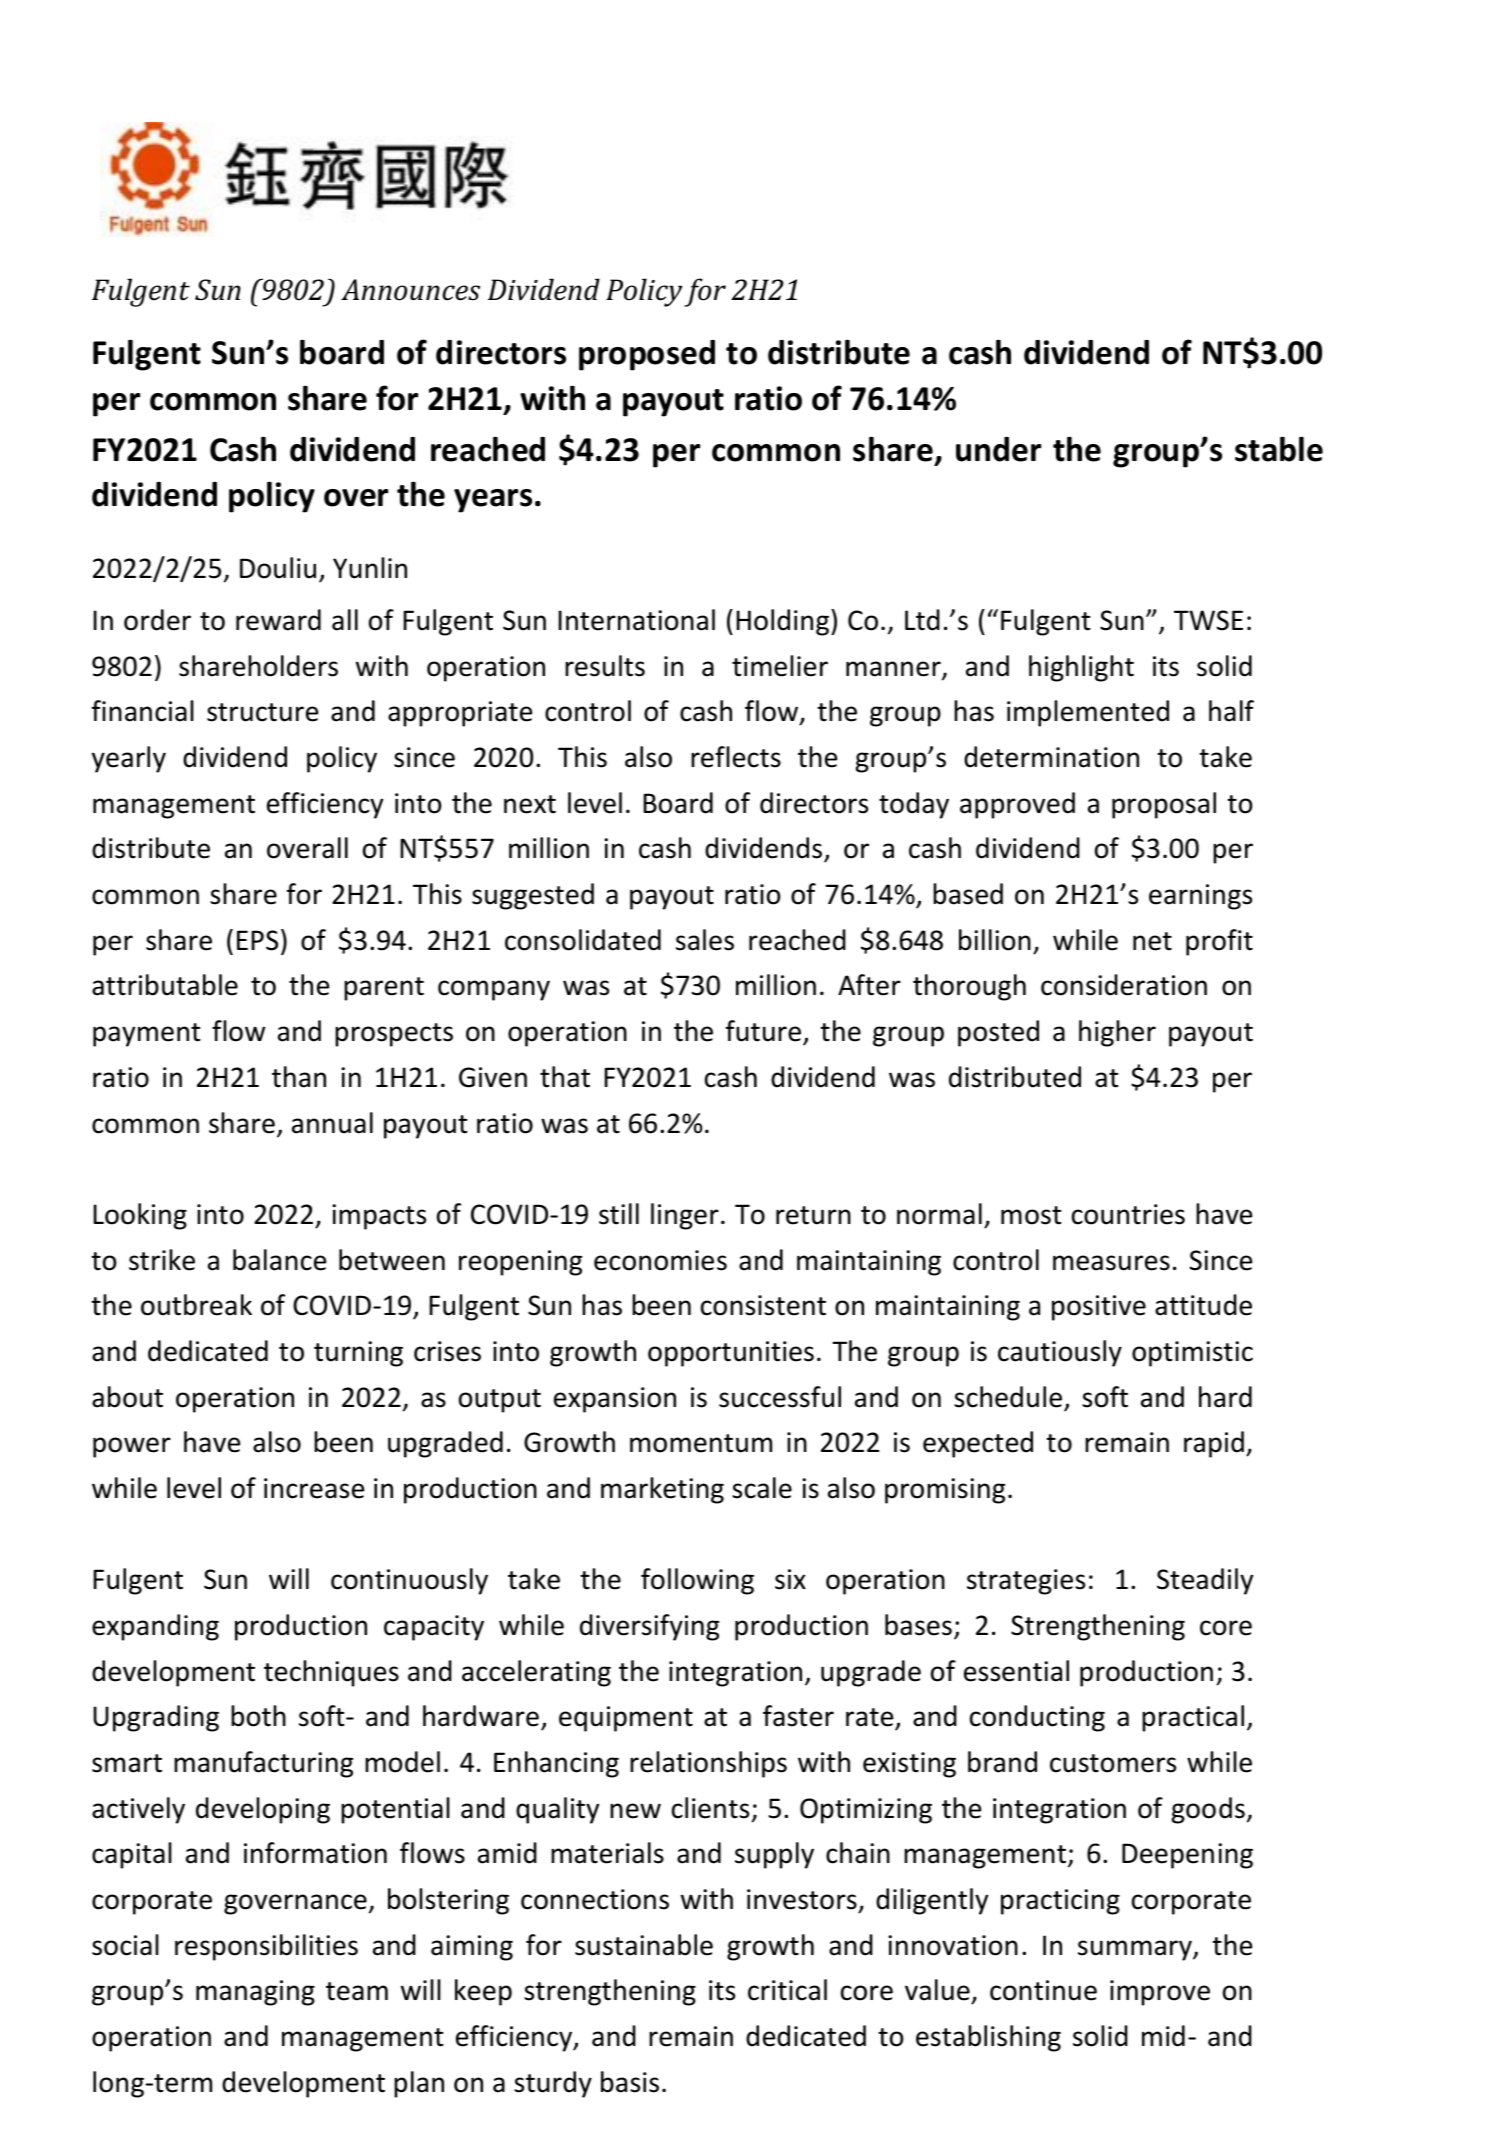  Describe the element at coordinates (410, 290) in the screenshot. I see `Announces` at that location.
